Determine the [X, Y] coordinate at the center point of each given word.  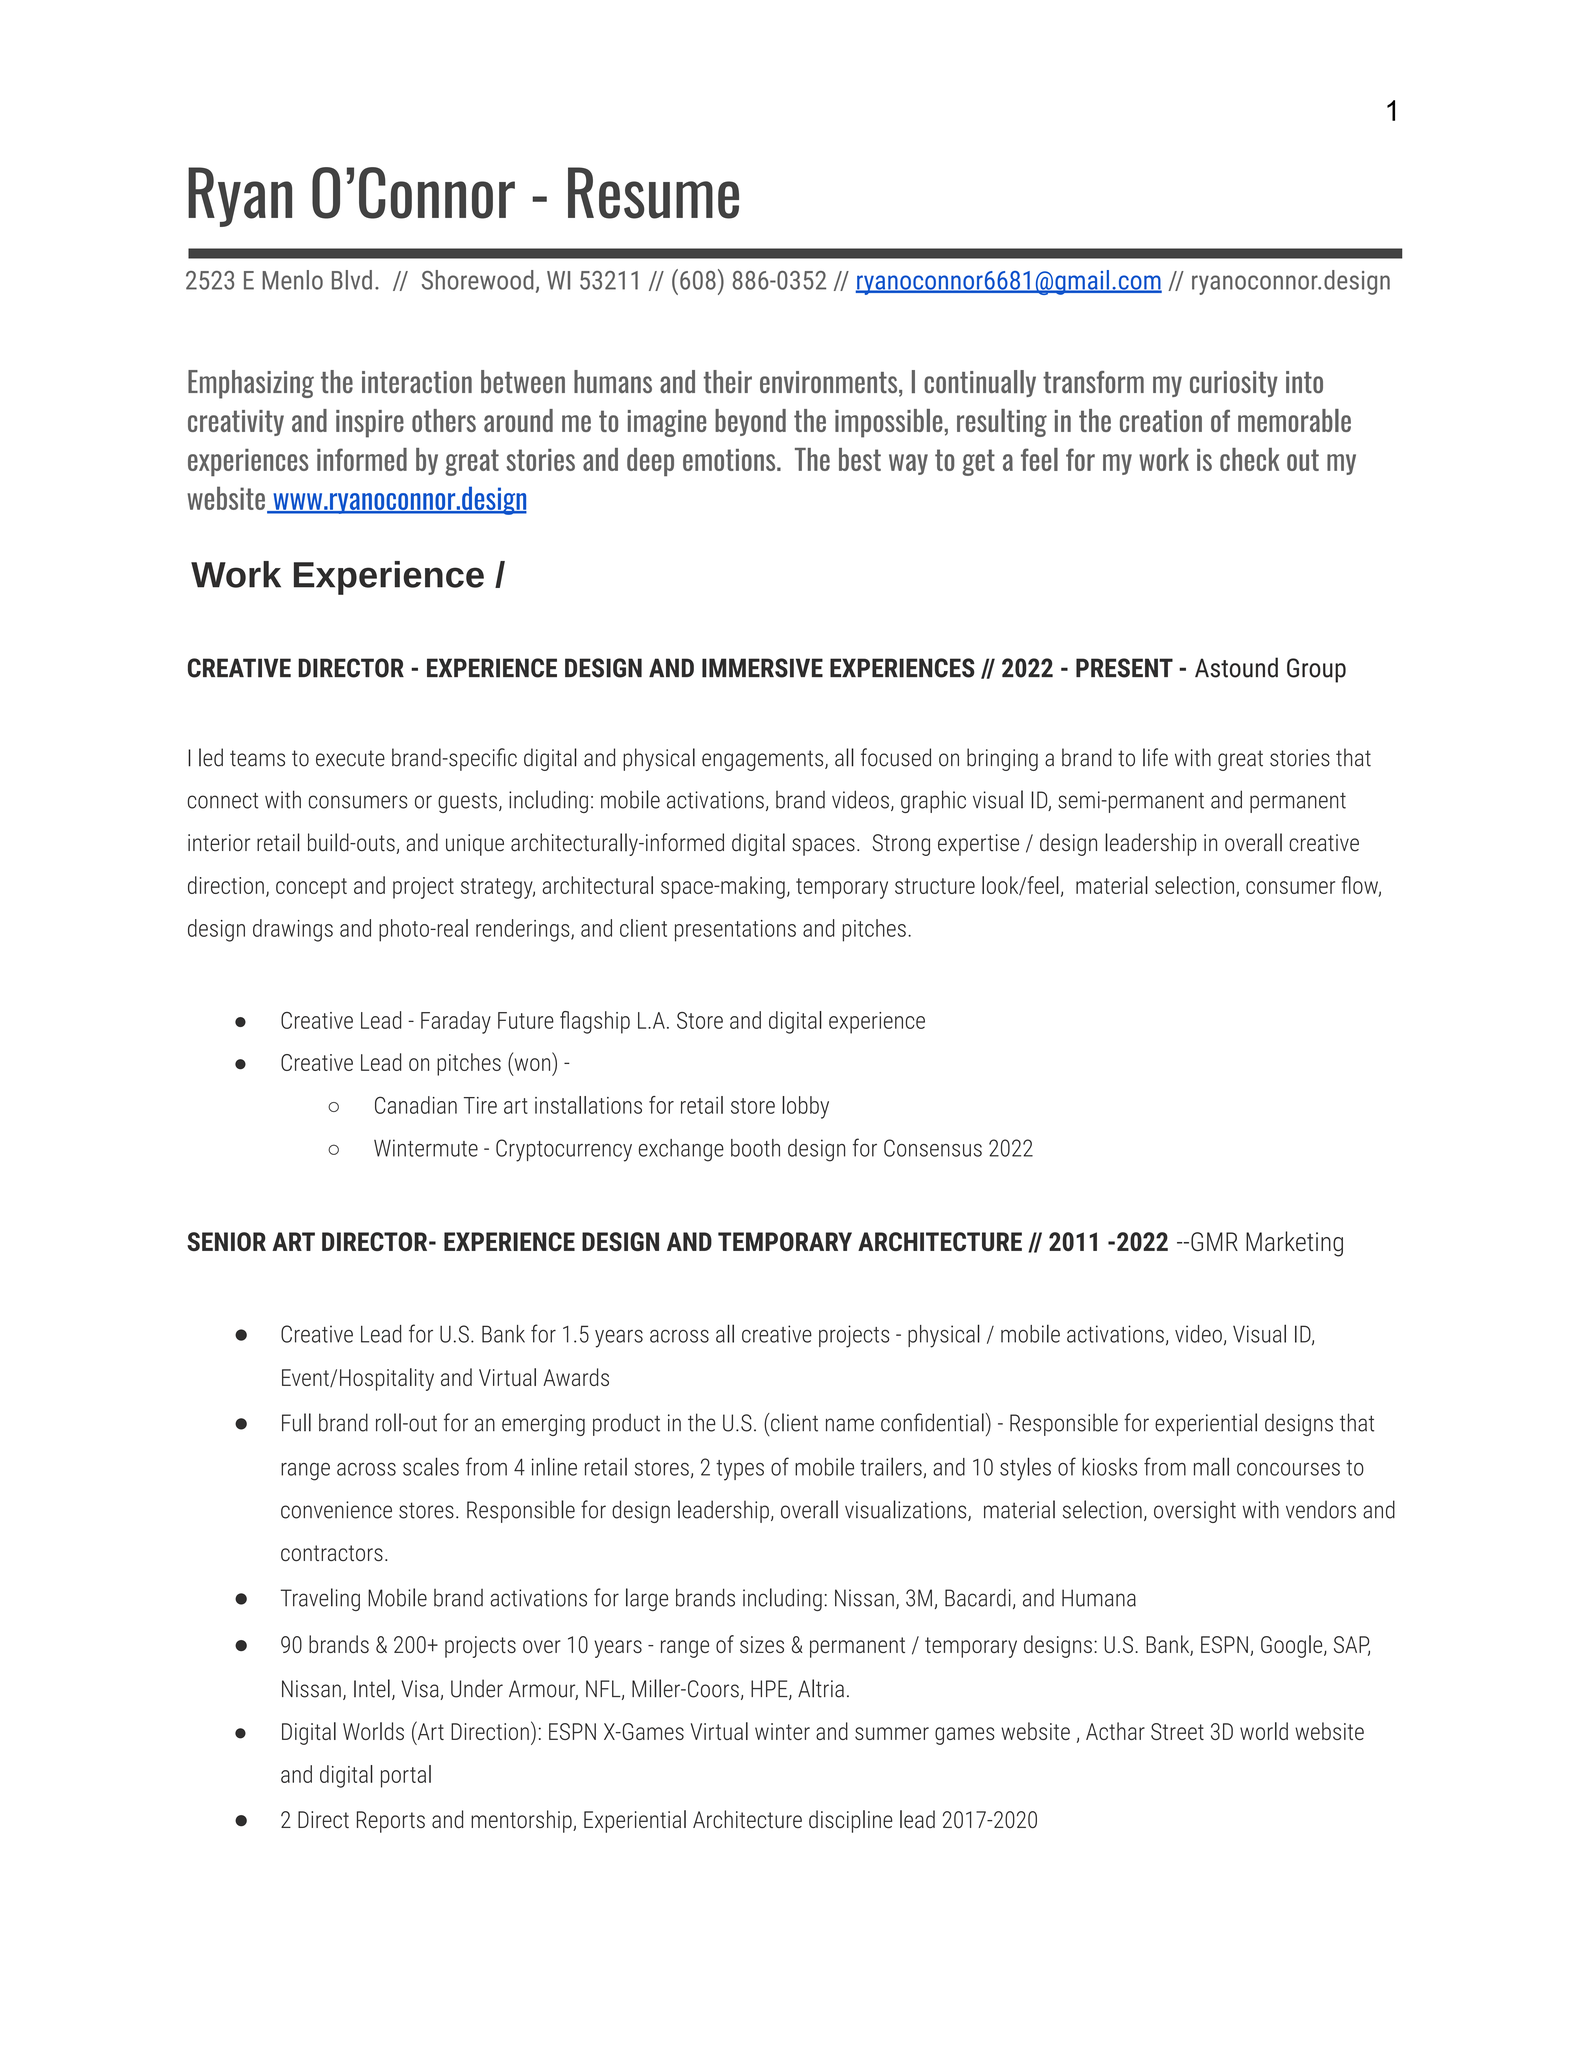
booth [755, 1148]
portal [406, 1776]
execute [350, 758]
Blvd [352, 280]
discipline [851, 1821]
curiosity [1234, 384]
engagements [764, 760]
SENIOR [226, 1241]
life [1155, 757]
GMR [1214, 1241]
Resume [653, 193]
